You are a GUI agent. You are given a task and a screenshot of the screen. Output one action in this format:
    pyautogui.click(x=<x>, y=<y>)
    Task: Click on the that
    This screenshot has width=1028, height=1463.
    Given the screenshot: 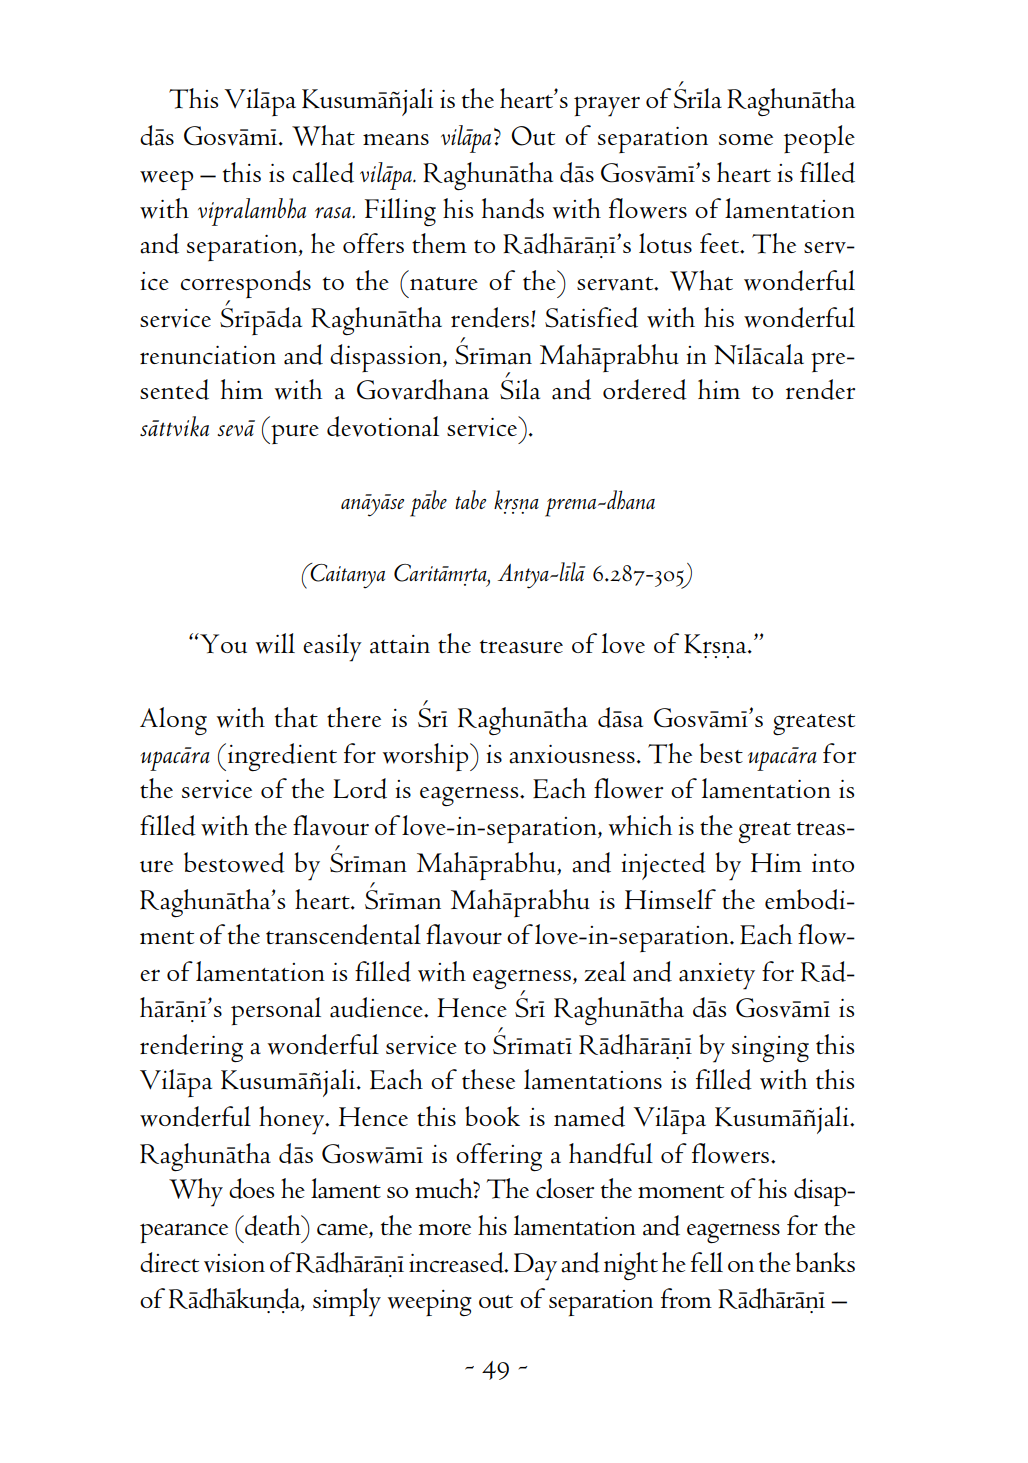 What is the action you would take?
    pyautogui.click(x=296, y=717)
